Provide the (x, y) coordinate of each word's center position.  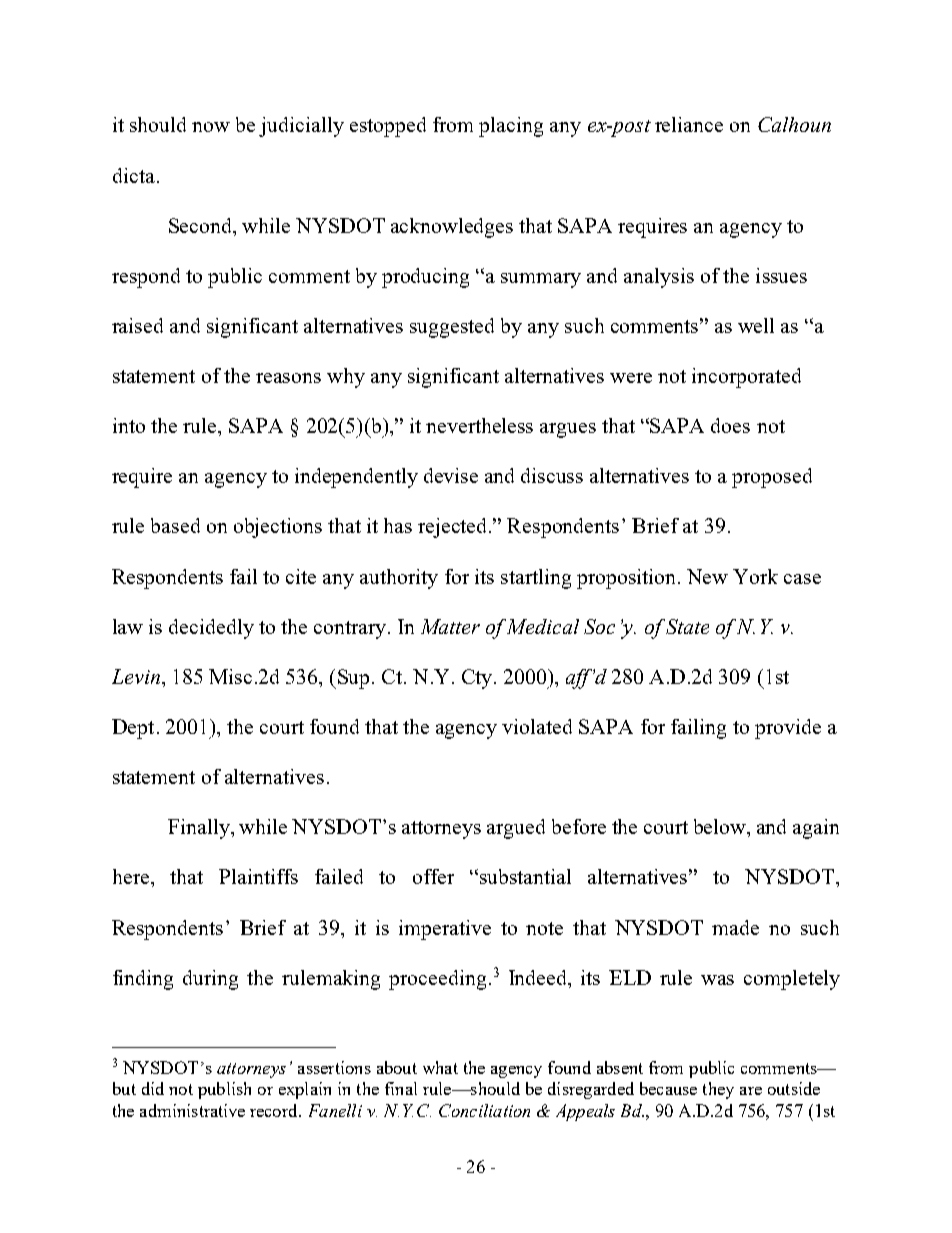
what (440, 1067)
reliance (689, 124)
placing (511, 127)
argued (516, 829)
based (175, 525)
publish (224, 1090)
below (721, 826)
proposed (772, 478)
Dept (133, 729)
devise (451, 475)
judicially (301, 127)
